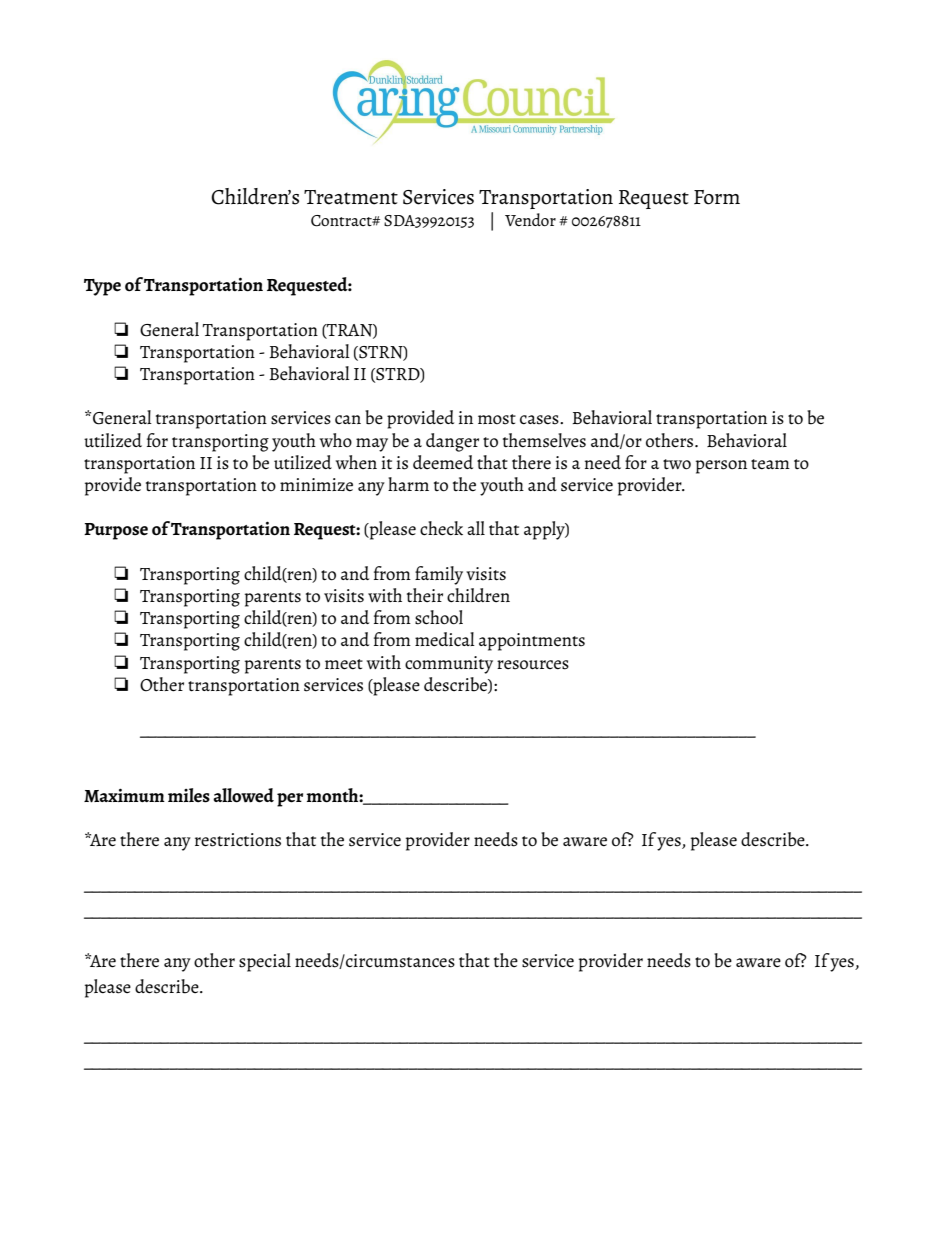 The image size is (952, 1233). I want to click on Purpose, so click(116, 531).
